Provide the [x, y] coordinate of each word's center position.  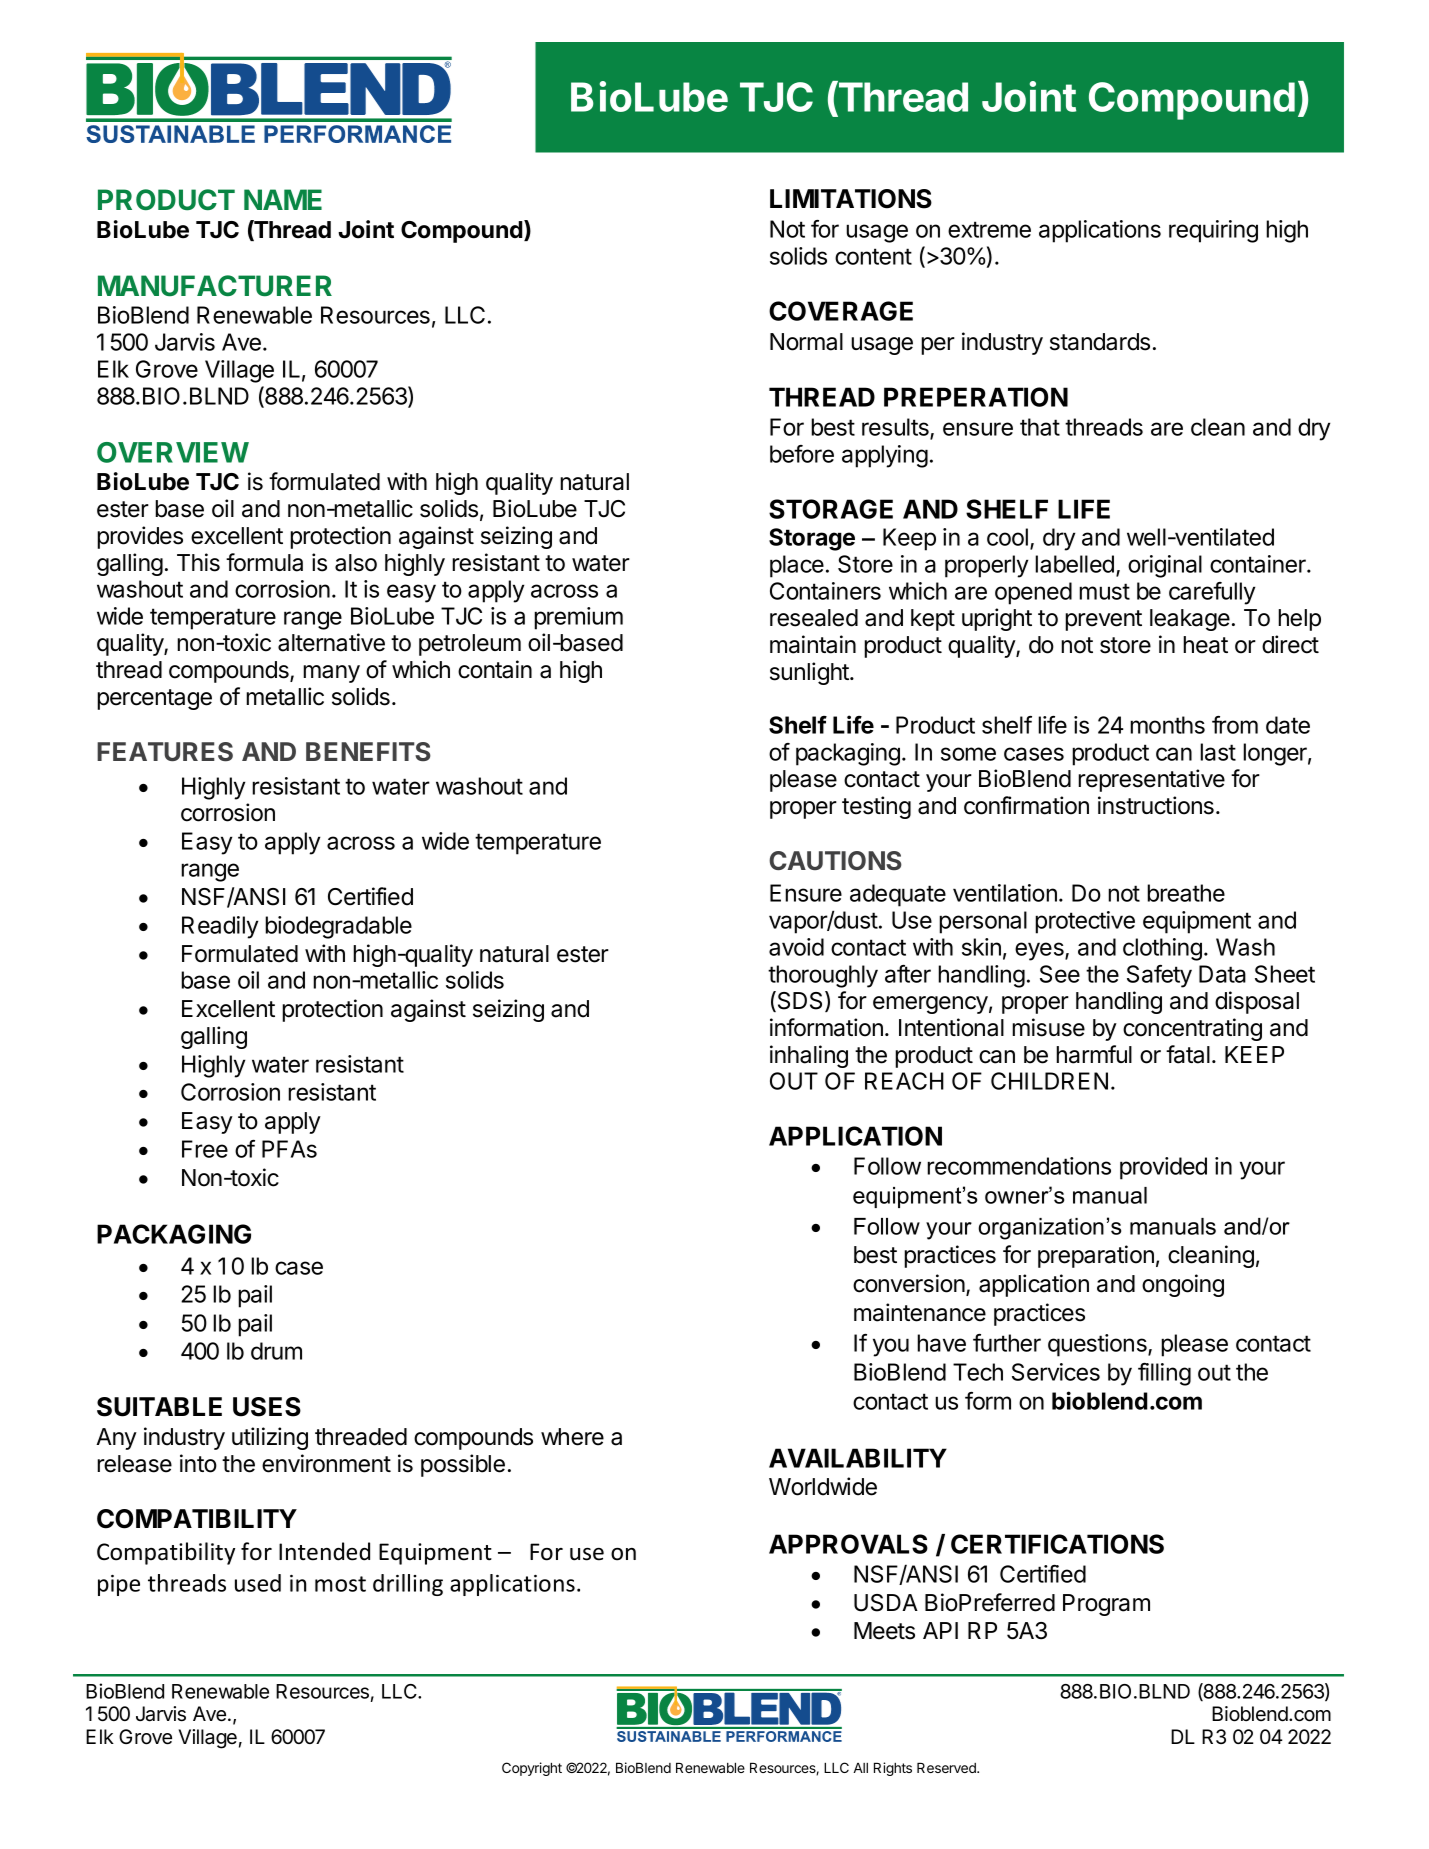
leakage [1190, 620]
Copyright [532, 1769]
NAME [283, 199]
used [258, 1583]
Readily [220, 927]
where [572, 1437]
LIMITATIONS [851, 199]
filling [1164, 1374]
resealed [814, 618]
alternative [331, 642]
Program [1106, 1605]
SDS [800, 1001]
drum [276, 1351]
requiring [1213, 231]
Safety [1159, 976]
